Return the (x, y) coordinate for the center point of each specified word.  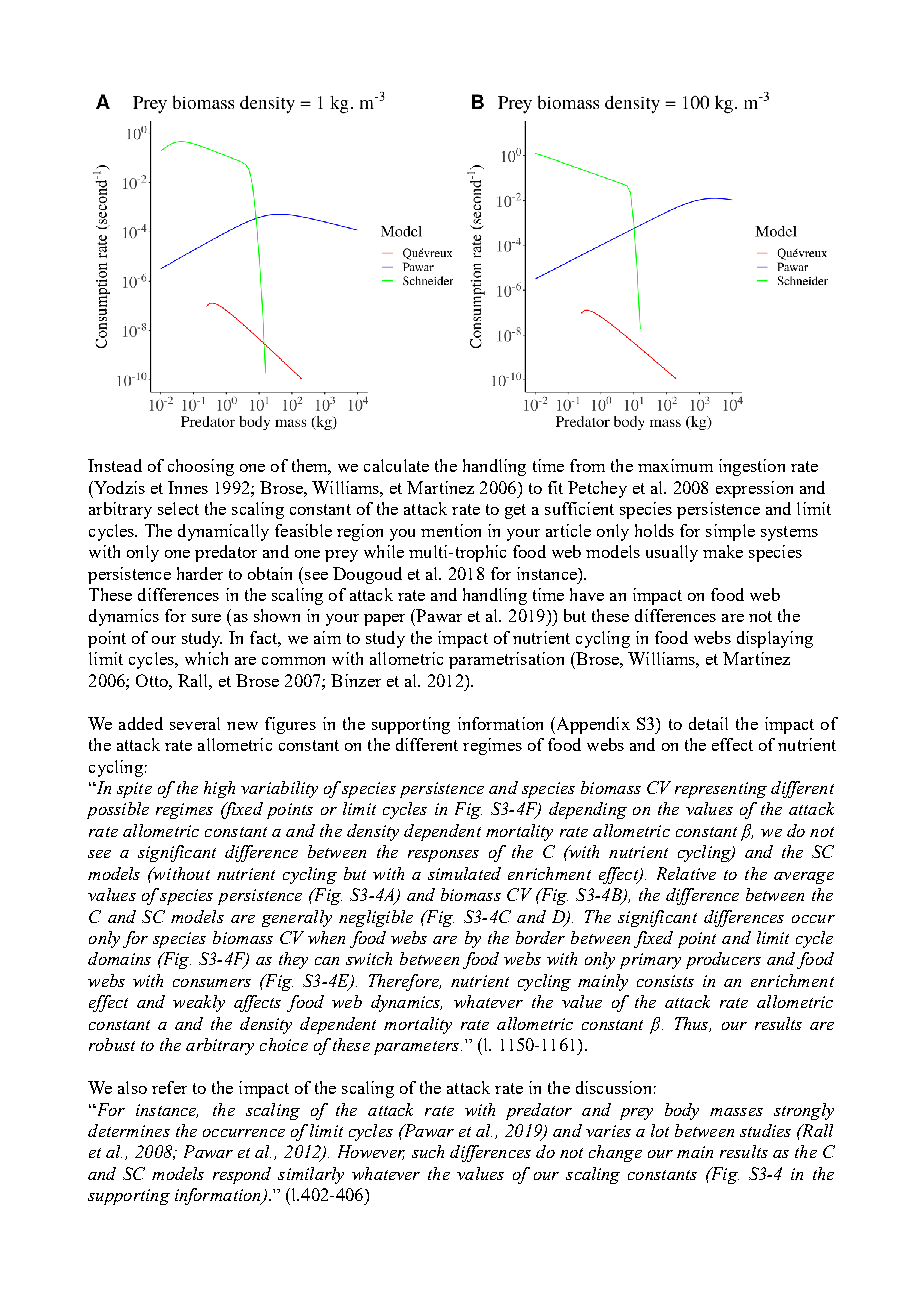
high (219, 789)
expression (754, 489)
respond (242, 1175)
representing (721, 790)
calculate (396, 465)
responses (443, 856)
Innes (188, 487)
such (428, 1151)
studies (765, 1130)
